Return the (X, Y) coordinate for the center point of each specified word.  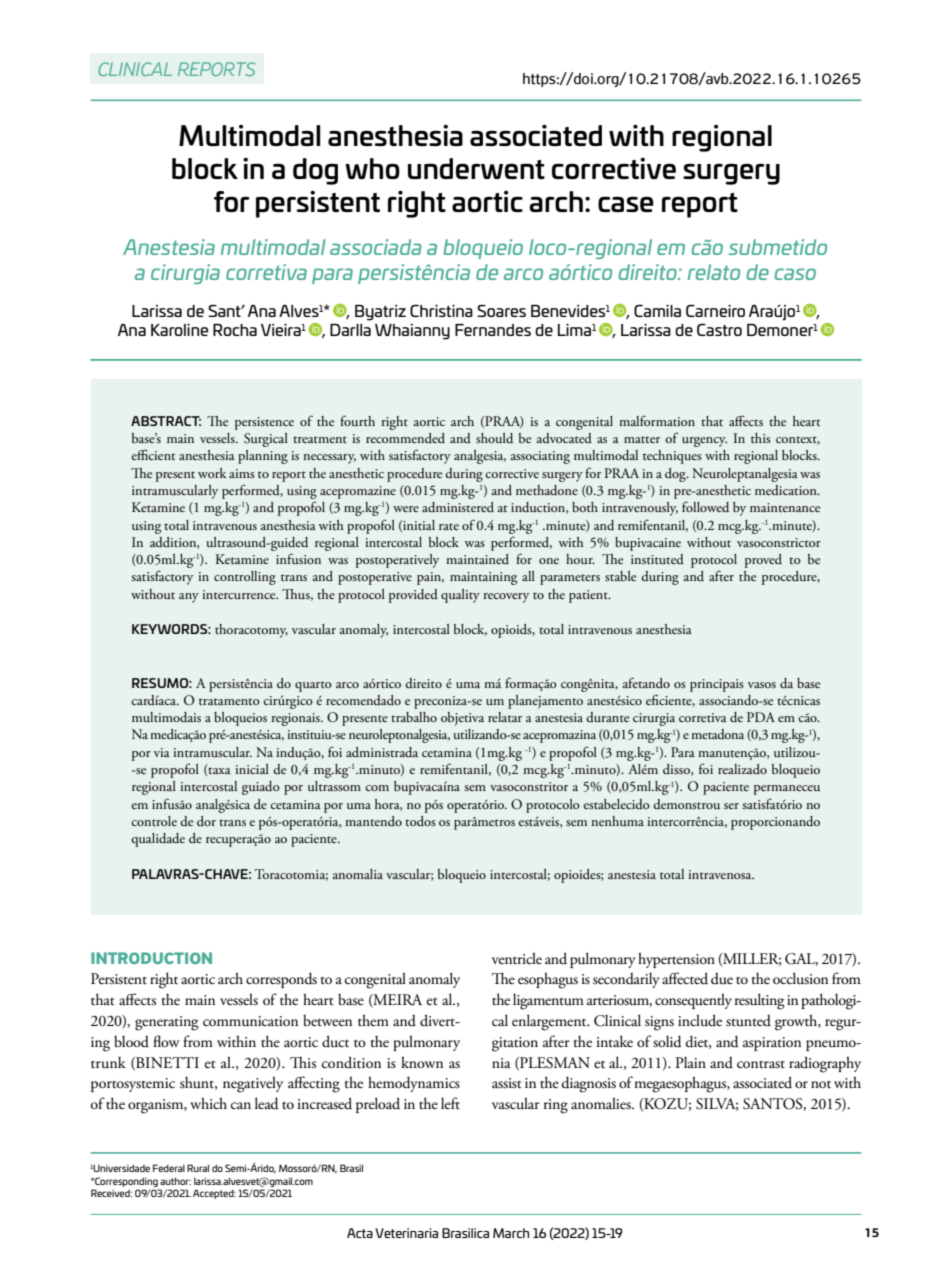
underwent (476, 168)
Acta (360, 1233)
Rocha (235, 329)
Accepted (214, 1194)
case (626, 204)
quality (460, 596)
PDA (761, 717)
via (162, 752)
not (821, 1085)
